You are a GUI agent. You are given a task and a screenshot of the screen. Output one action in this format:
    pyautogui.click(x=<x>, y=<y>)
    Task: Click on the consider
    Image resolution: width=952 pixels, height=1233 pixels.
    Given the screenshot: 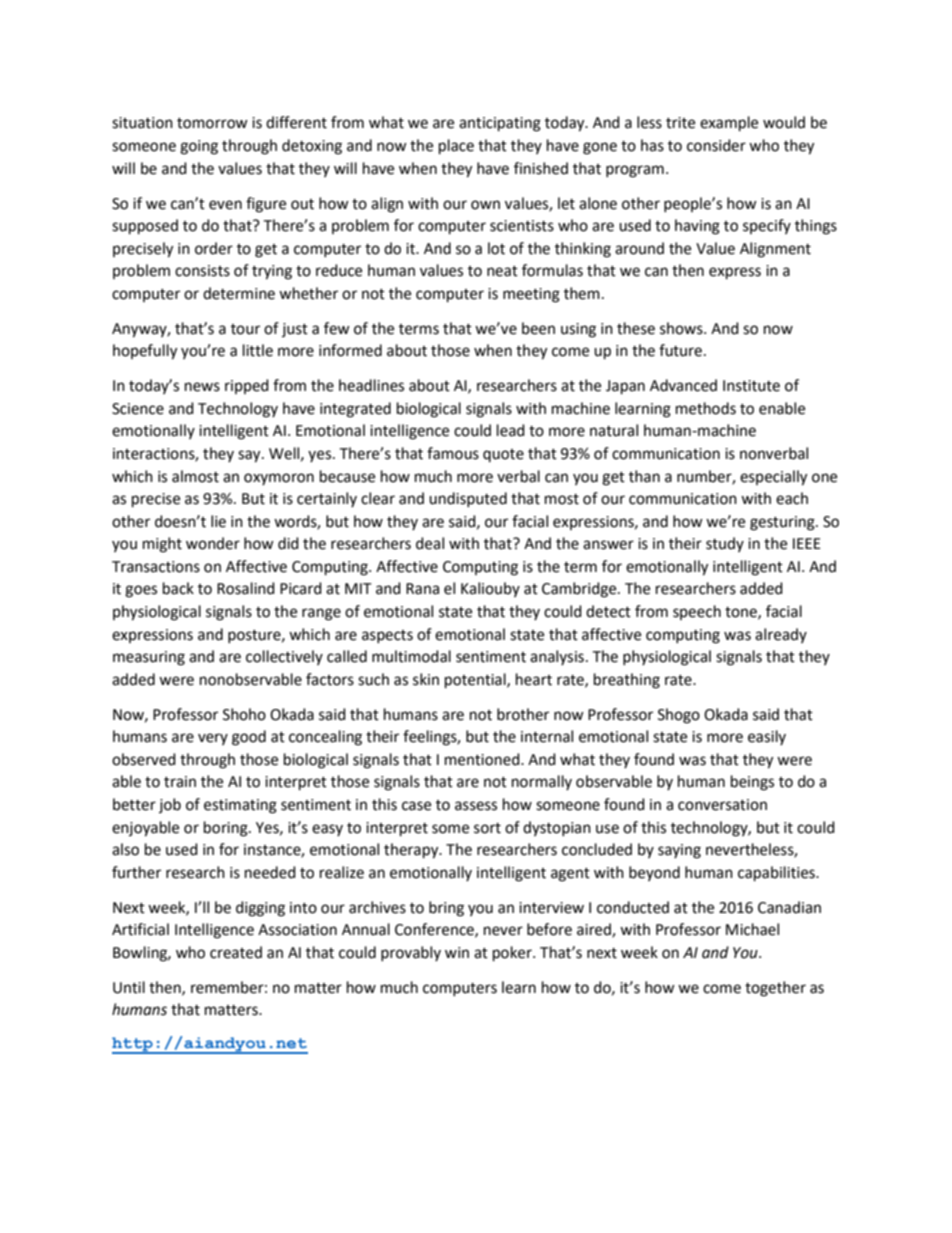 What is the action you would take?
    pyautogui.click(x=716, y=145)
